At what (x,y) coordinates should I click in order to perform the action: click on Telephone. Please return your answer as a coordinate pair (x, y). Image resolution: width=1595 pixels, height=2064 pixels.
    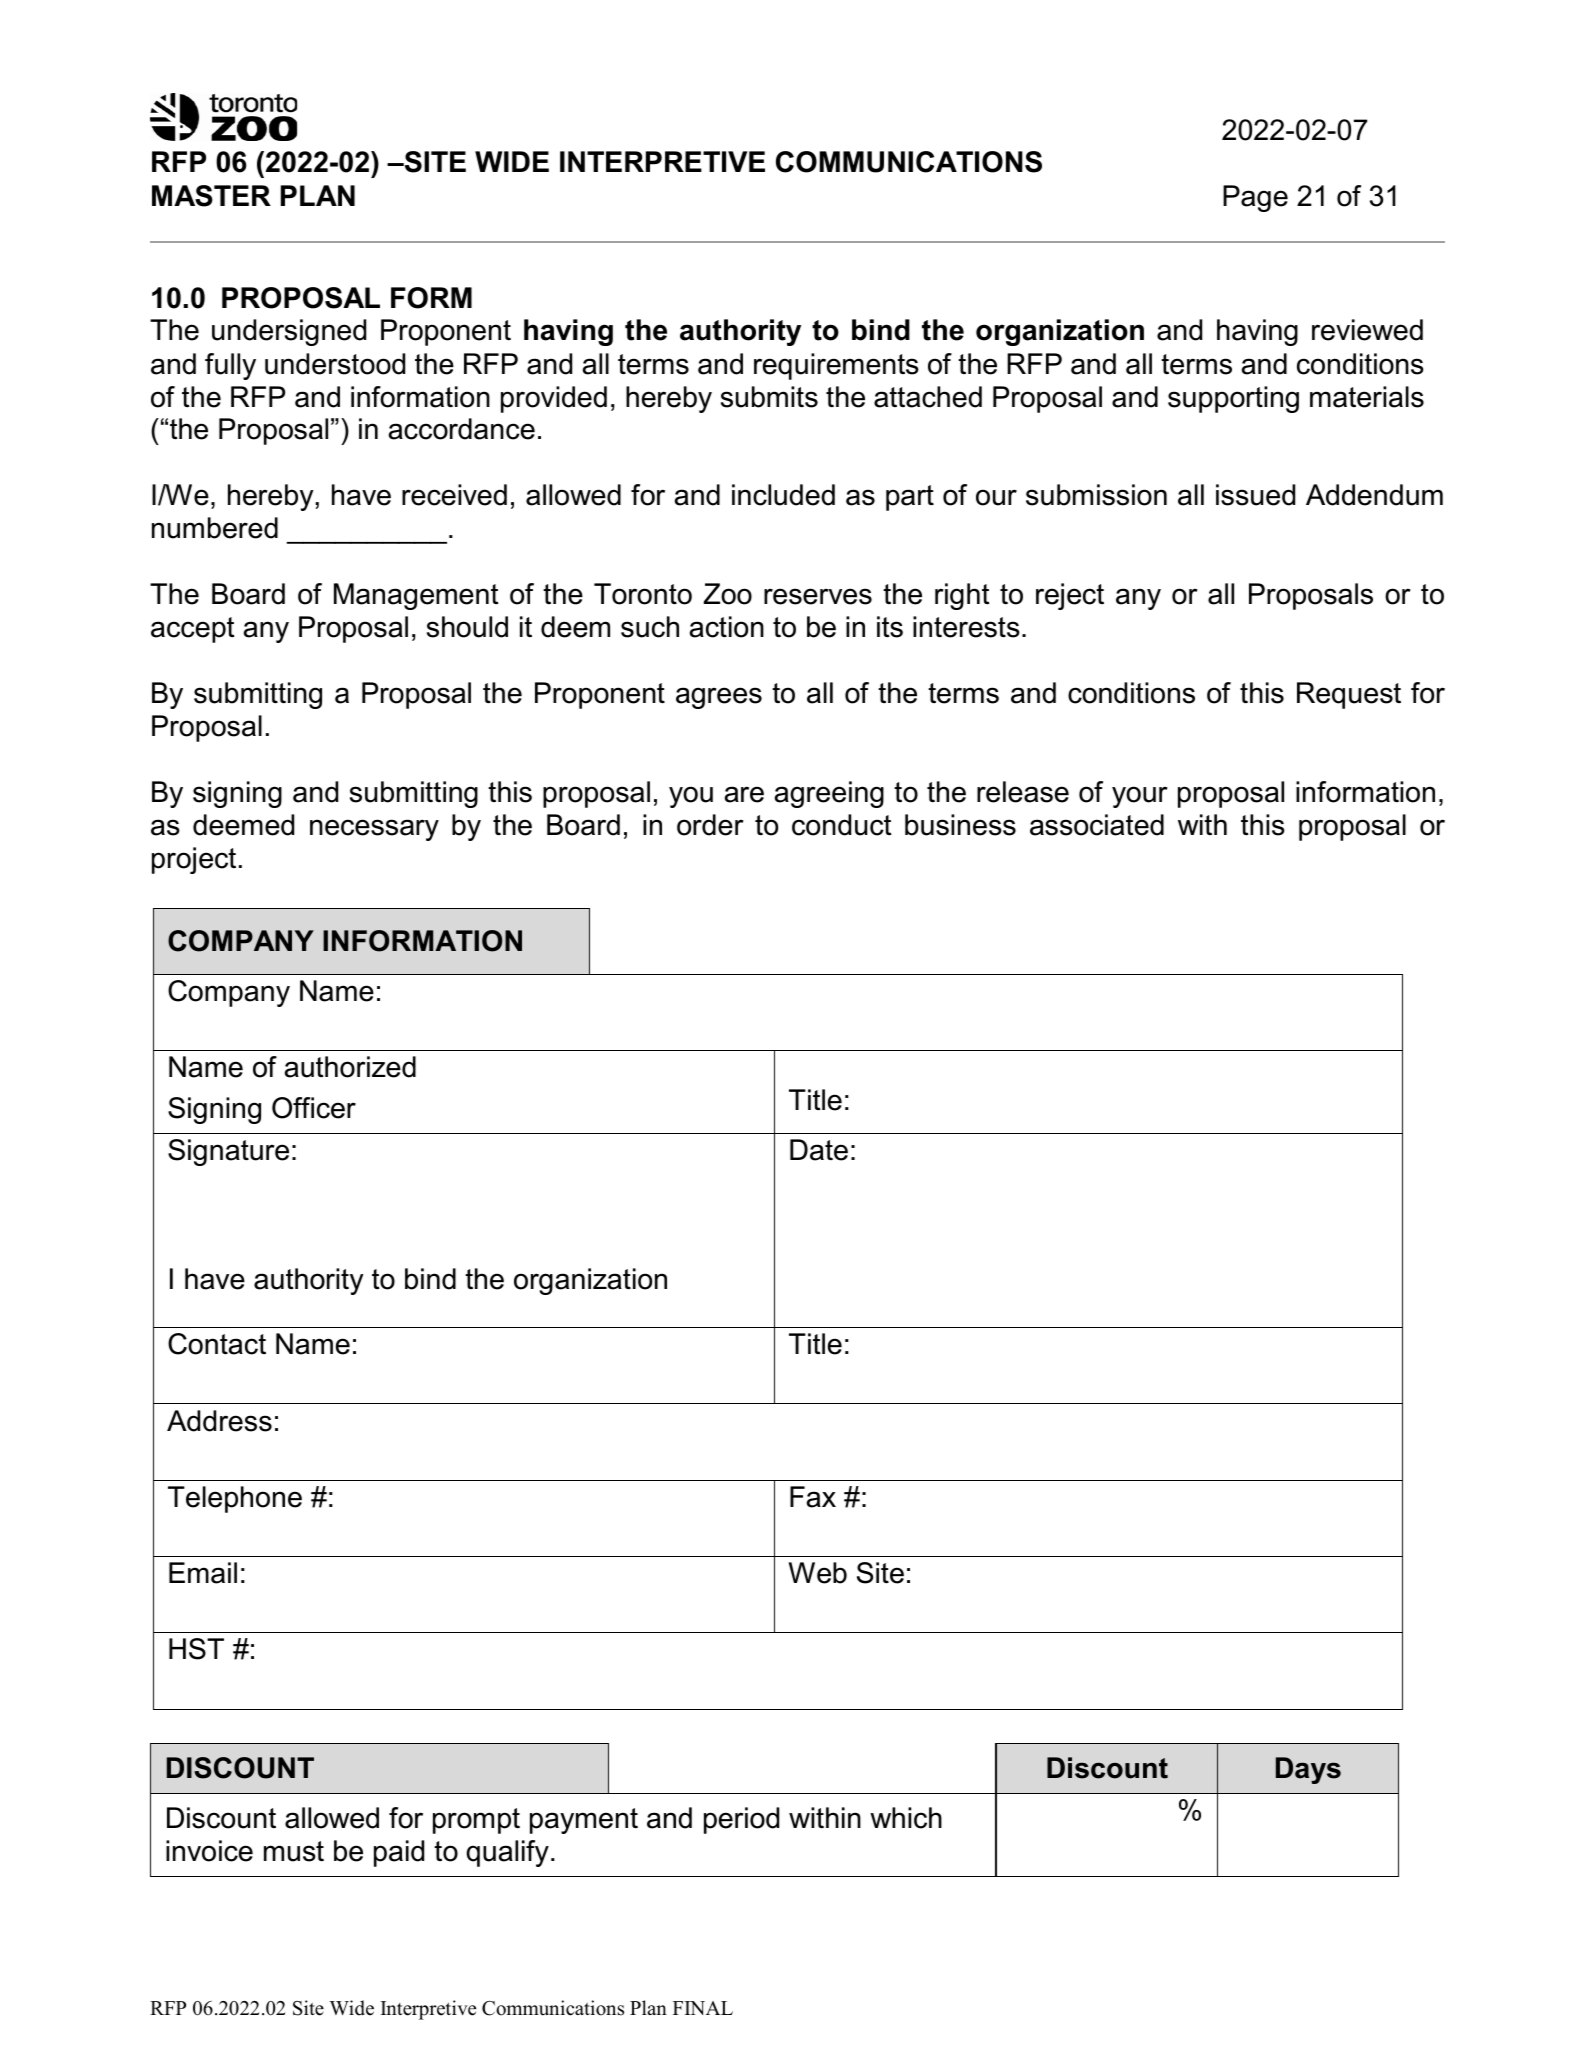
    Looking at the image, I should click on (235, 1499).
